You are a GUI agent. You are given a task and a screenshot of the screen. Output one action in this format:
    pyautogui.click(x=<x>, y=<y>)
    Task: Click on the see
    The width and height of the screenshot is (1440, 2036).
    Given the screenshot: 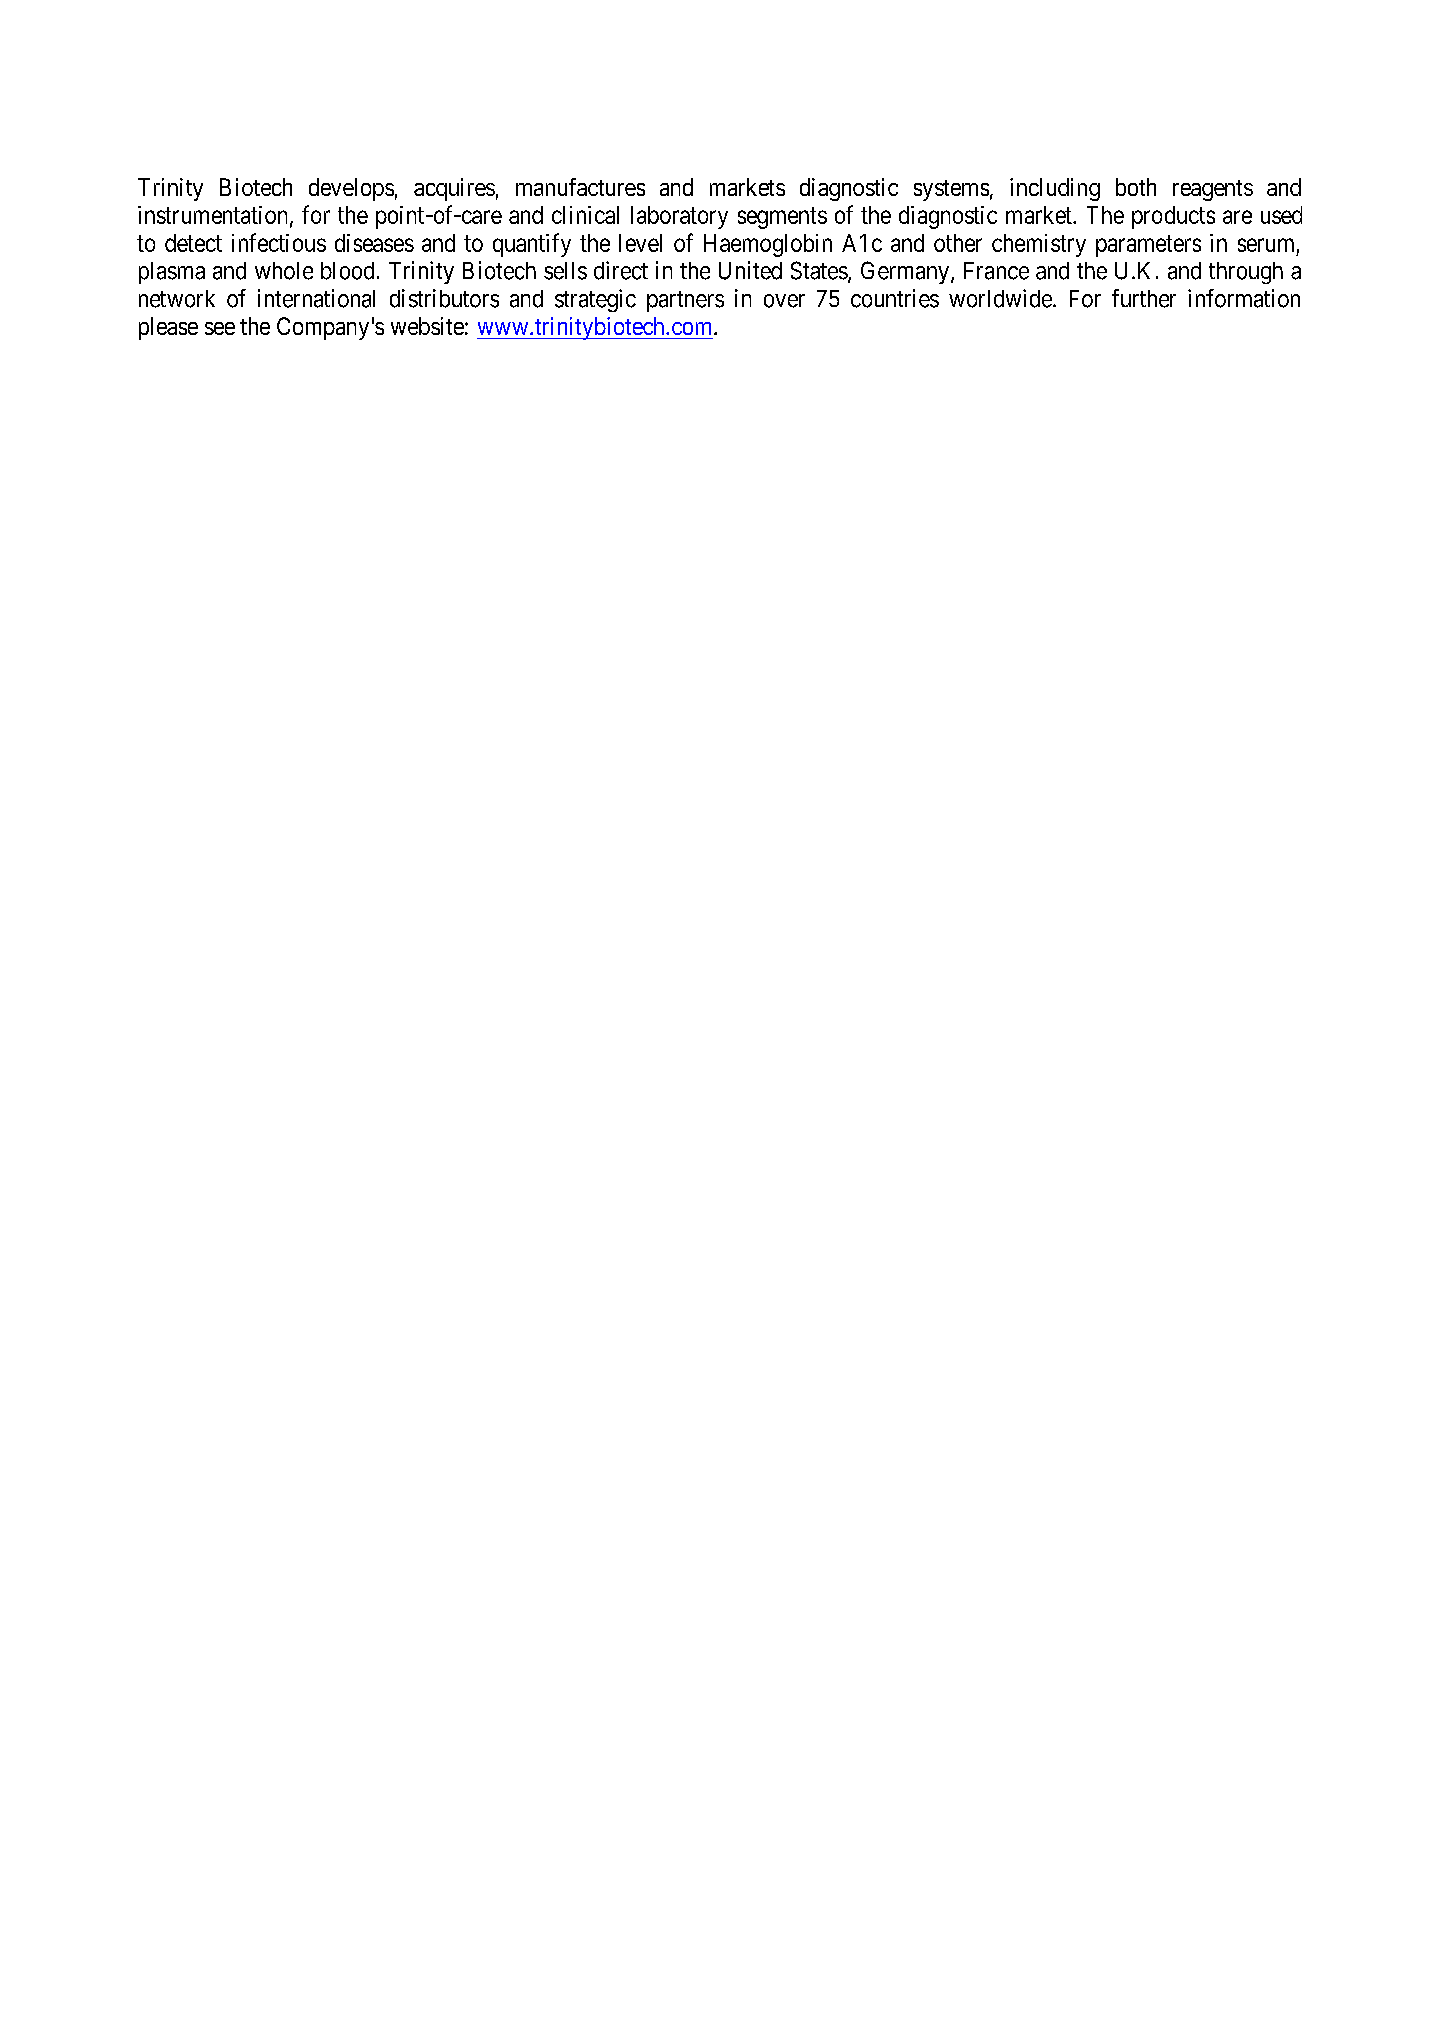 What is the action you would take?
    pyautogui.click(x=220, y=328)
